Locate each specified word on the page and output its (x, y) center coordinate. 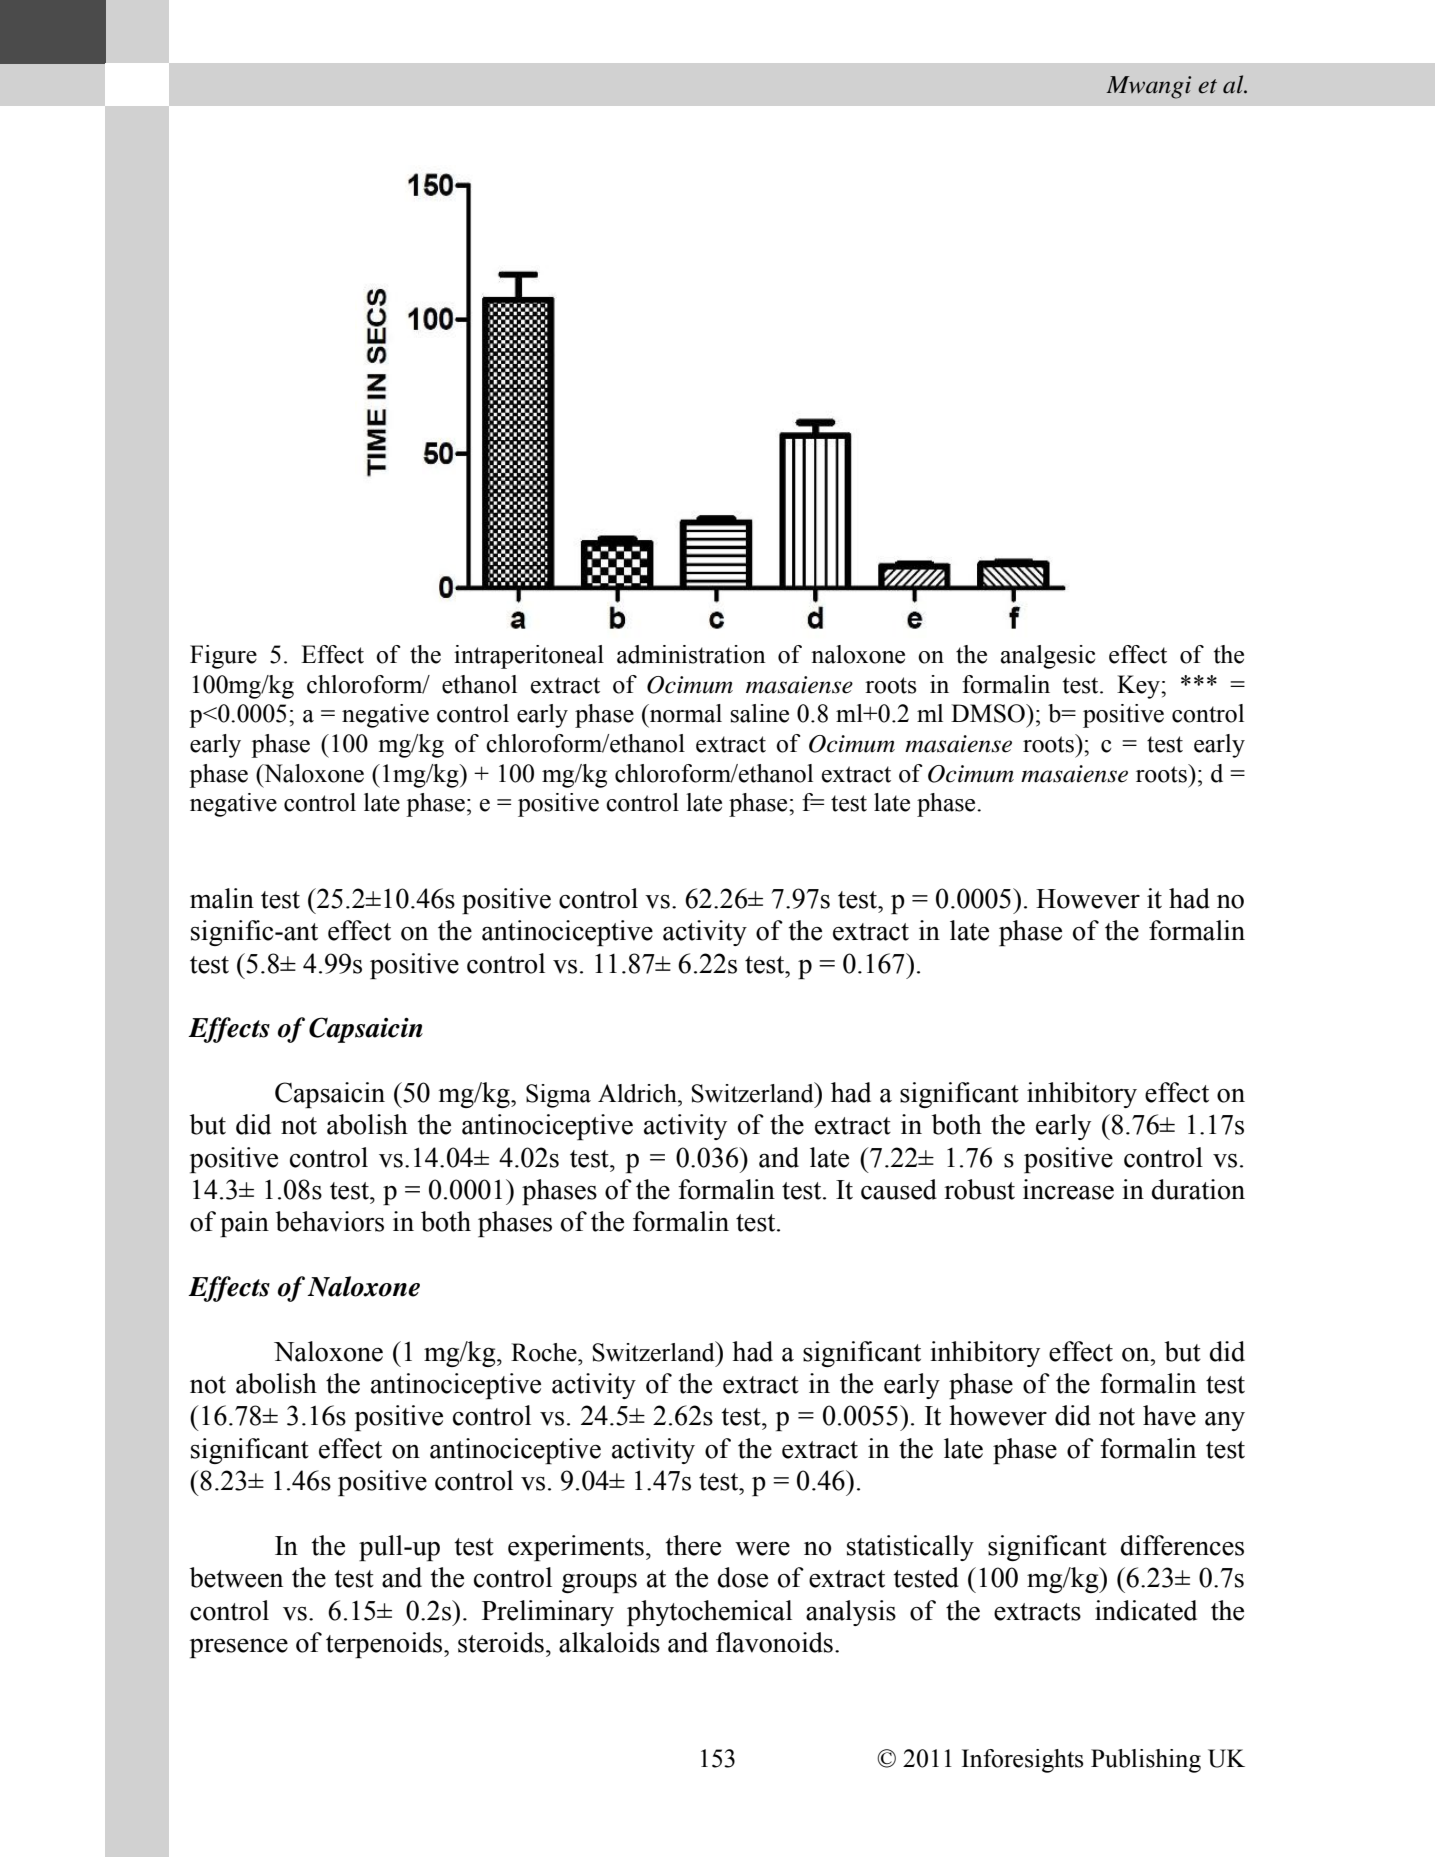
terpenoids (385, 1645)
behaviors (329, 1221)
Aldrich (638, 1093)
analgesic (1048, 657)
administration (691, 654)
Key (1139, 687)
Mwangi (1148, 87)
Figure (223, 657)
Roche (545, 1352)
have (1169, 1415)
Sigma (558, 1096)
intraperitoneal (529, 657)
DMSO (989, 713)
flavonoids (774, 1642)
